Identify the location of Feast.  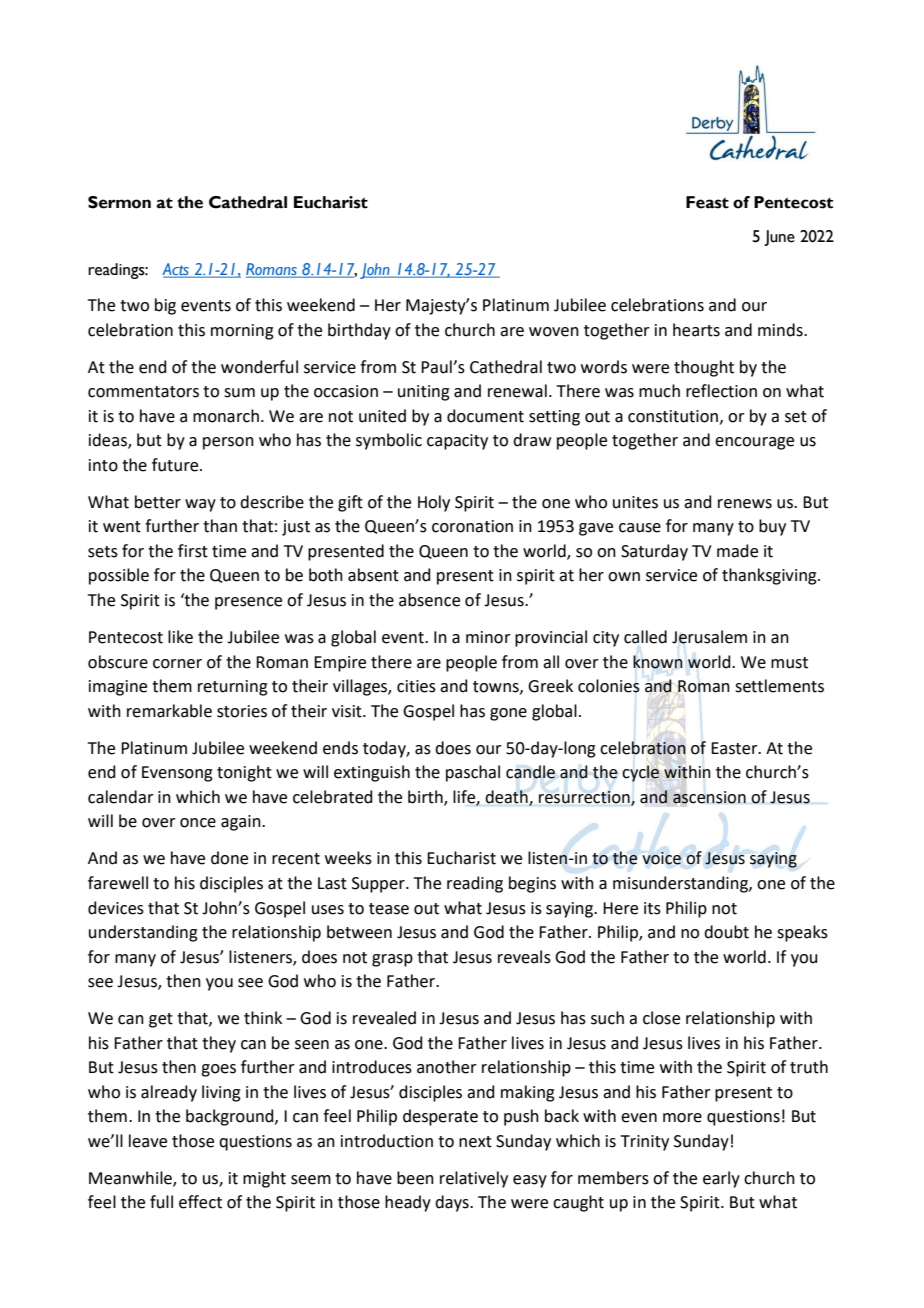
(707, 202).
